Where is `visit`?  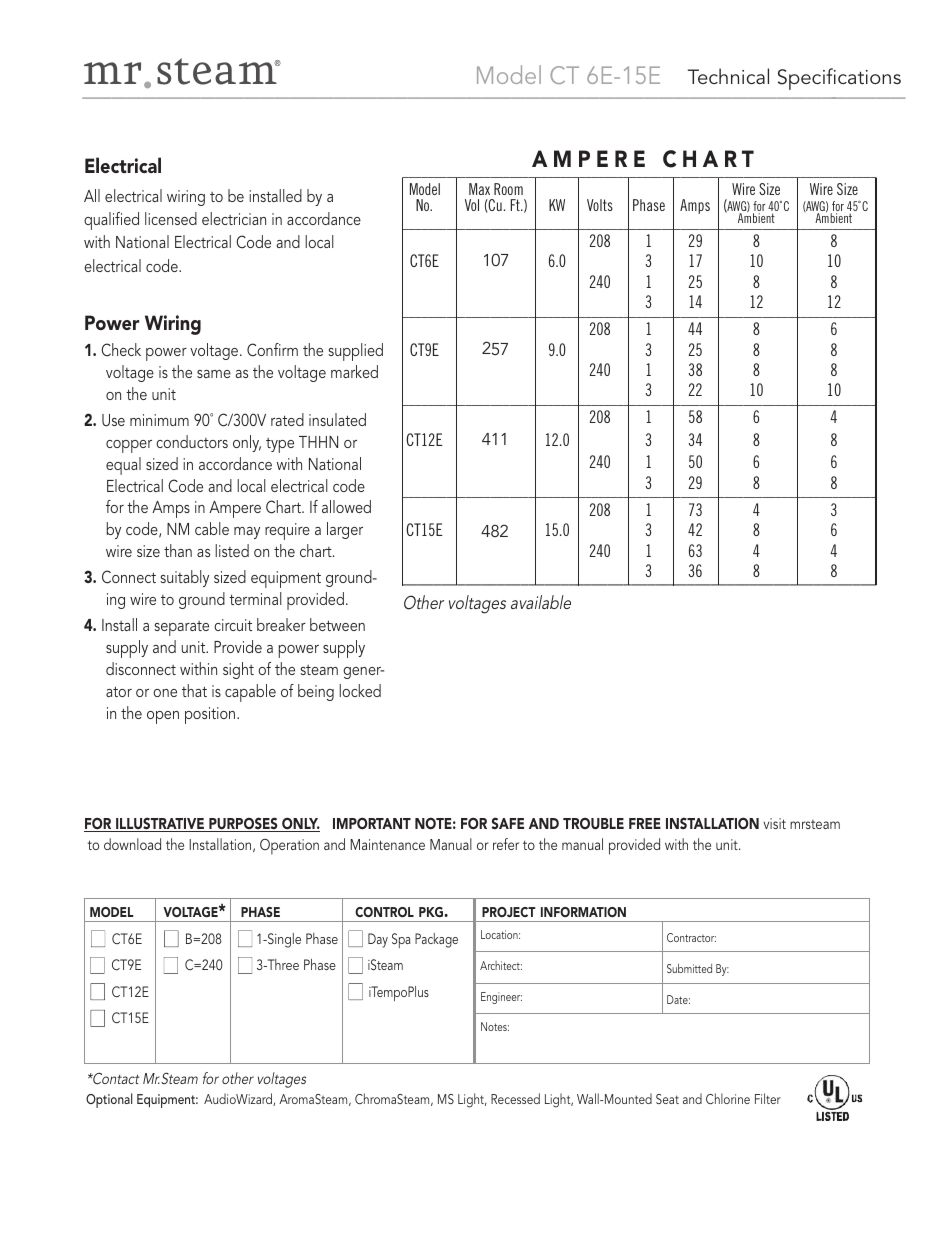 visit is located at coordinates (774, 823).
